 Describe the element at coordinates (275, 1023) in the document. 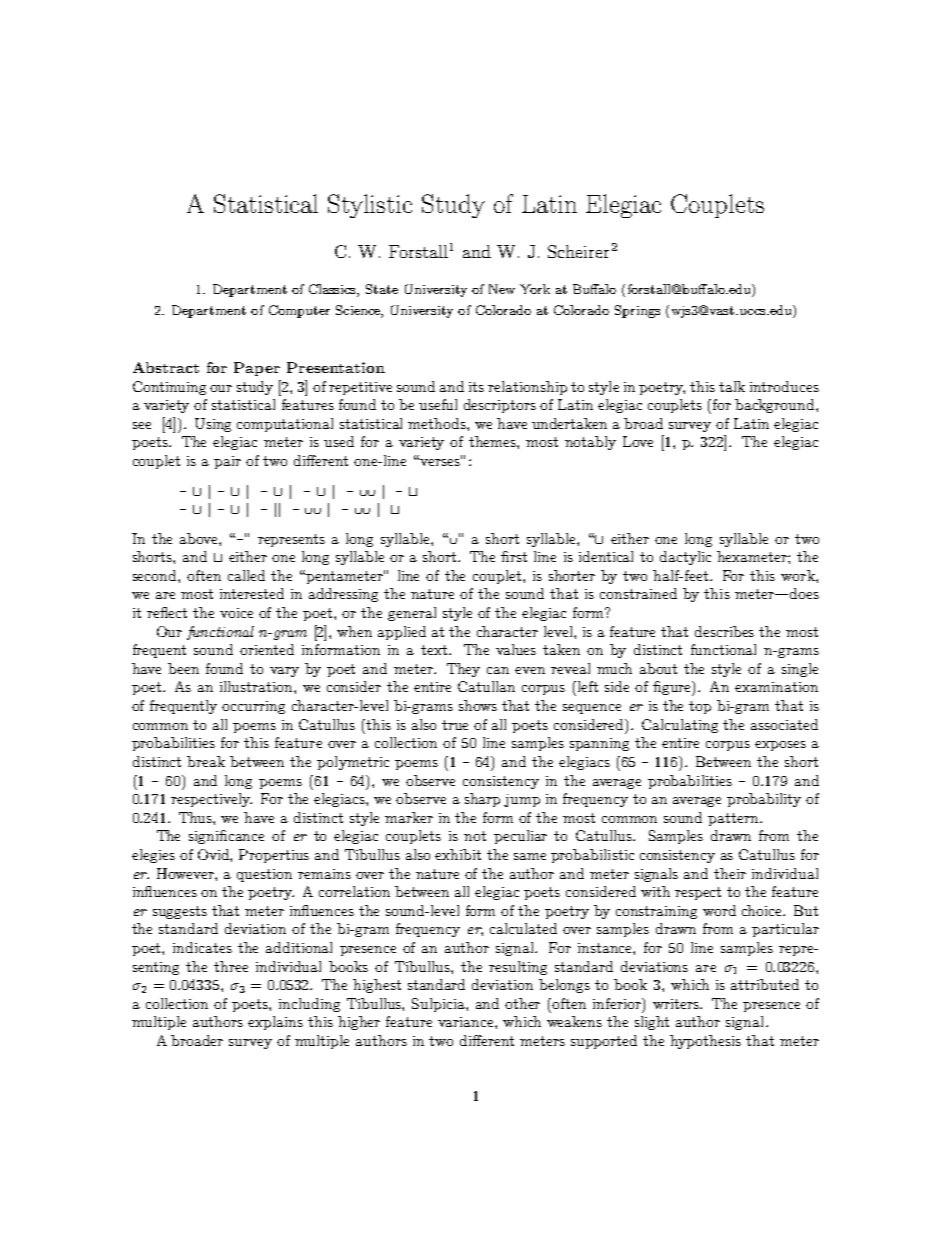

I see `explains` at that location.
